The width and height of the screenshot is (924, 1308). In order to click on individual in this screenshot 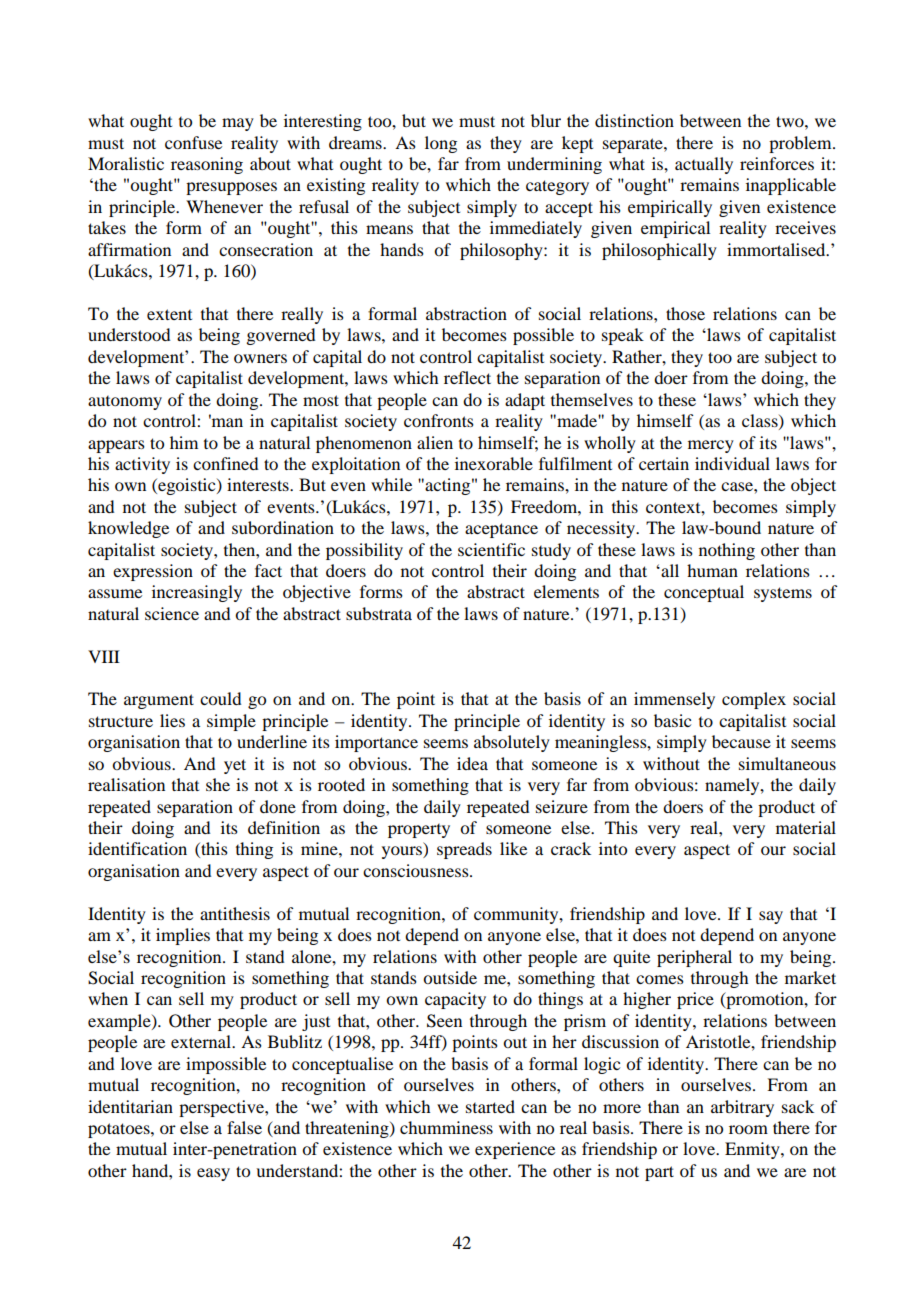, I will do `click(732, 463)`.
